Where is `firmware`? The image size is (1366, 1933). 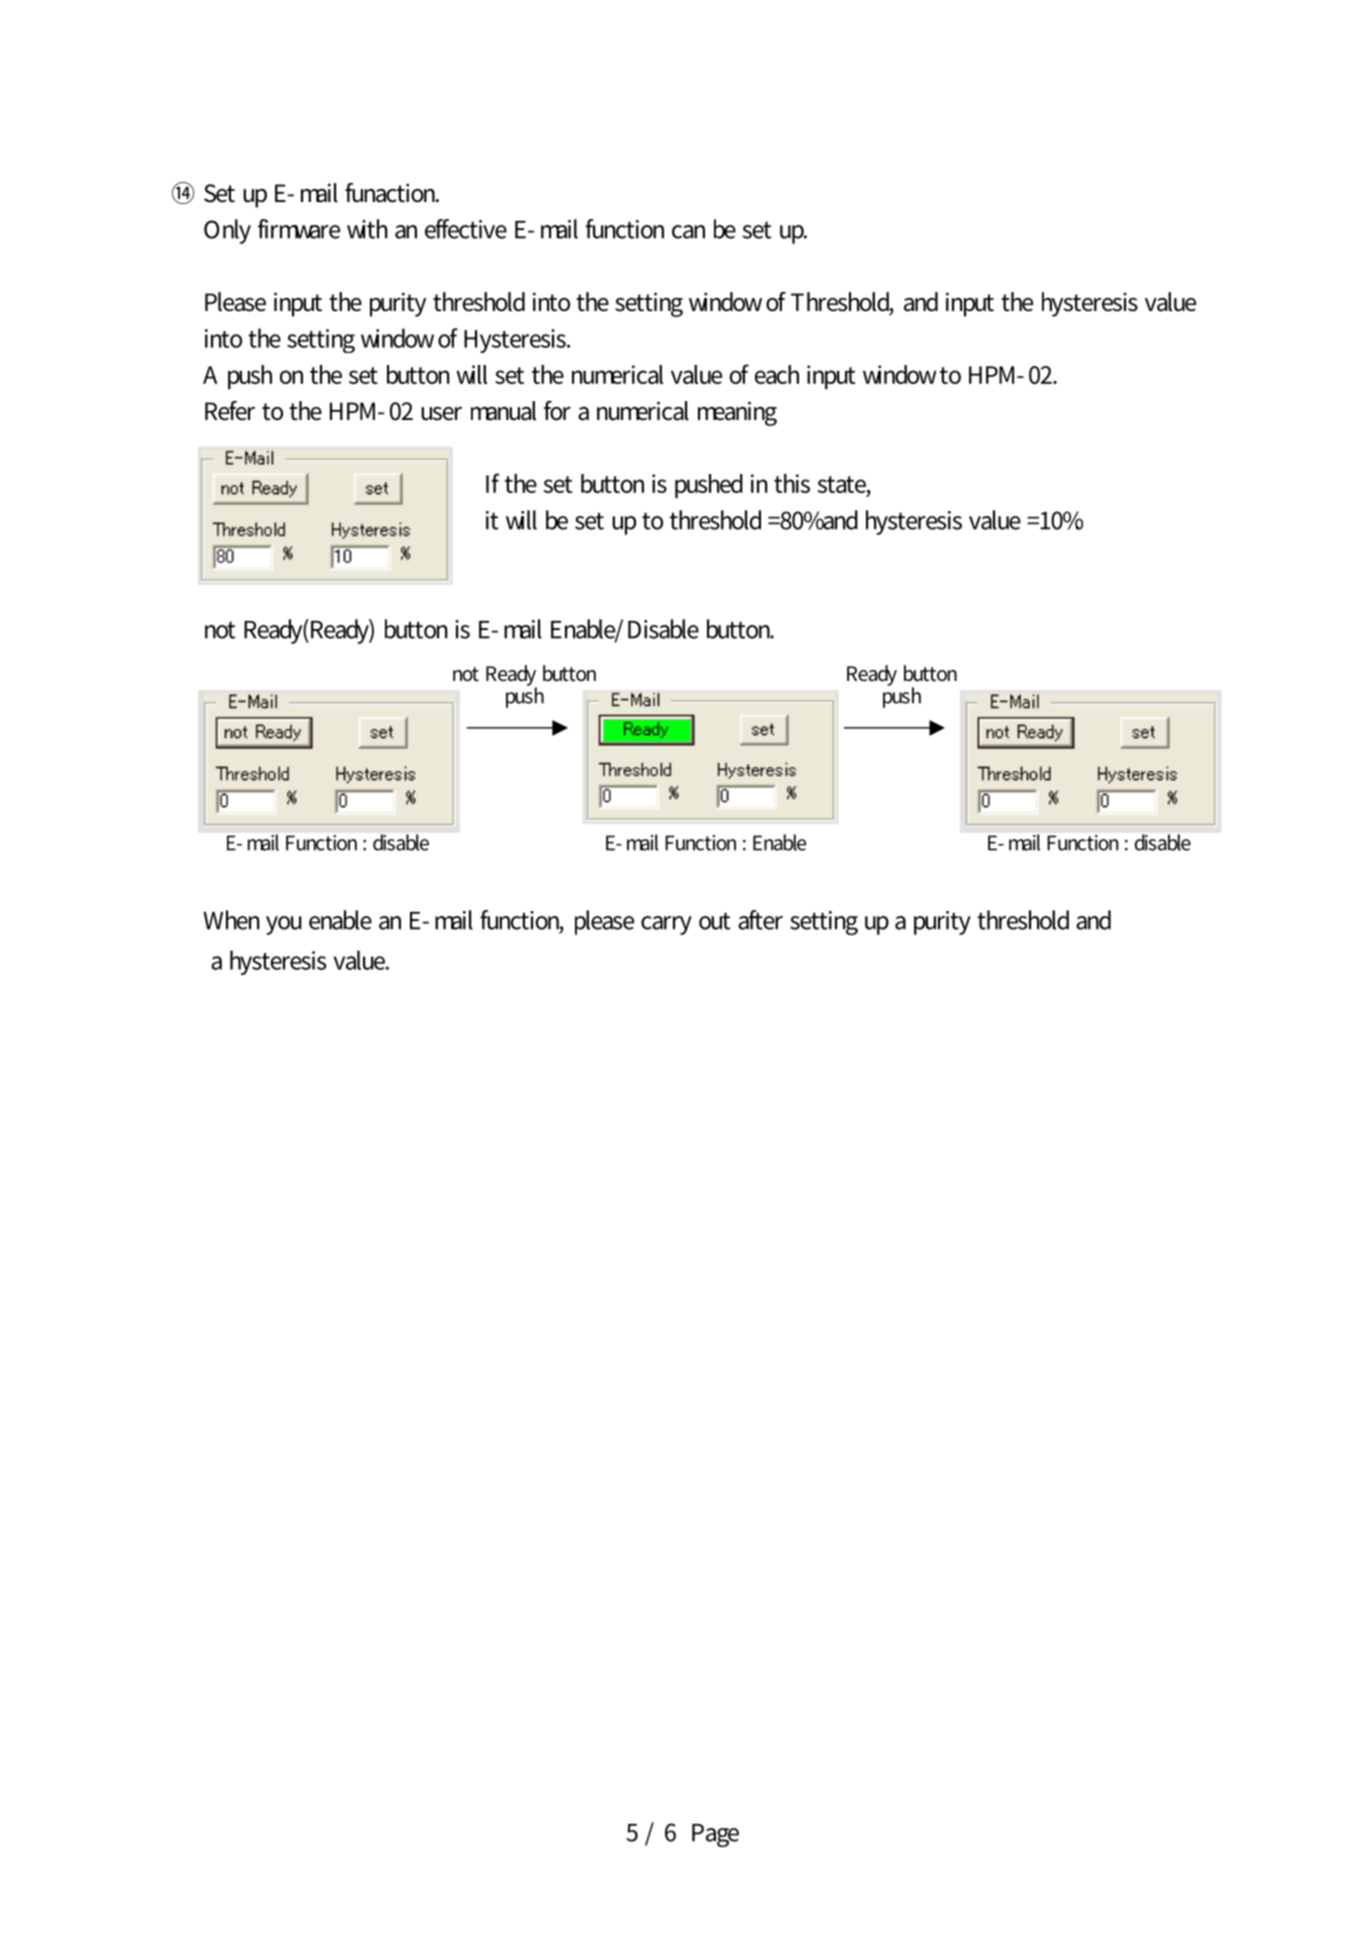 firmware is located at coordinates (299, 229).
